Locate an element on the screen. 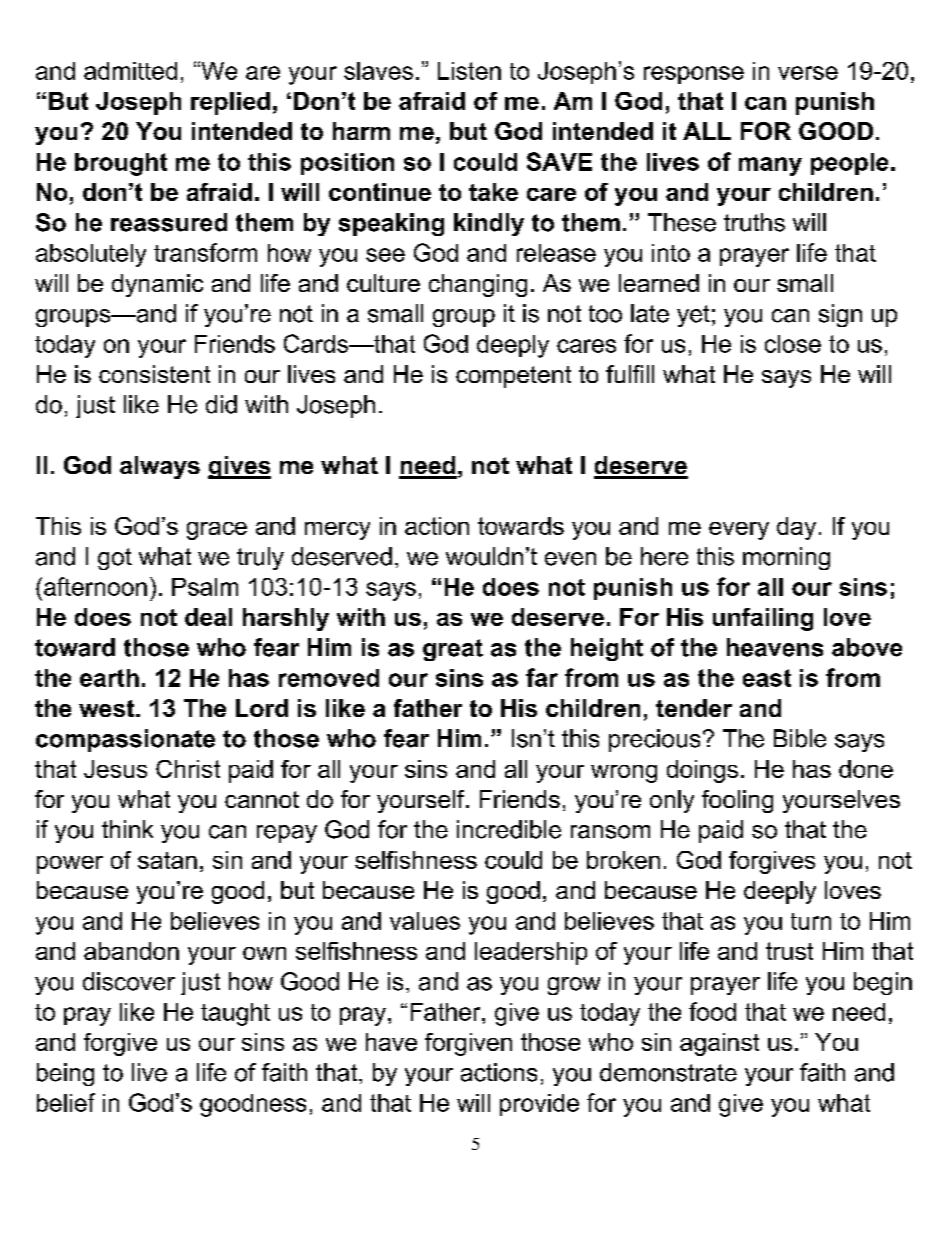  great is located at coordinates (453, 650).
